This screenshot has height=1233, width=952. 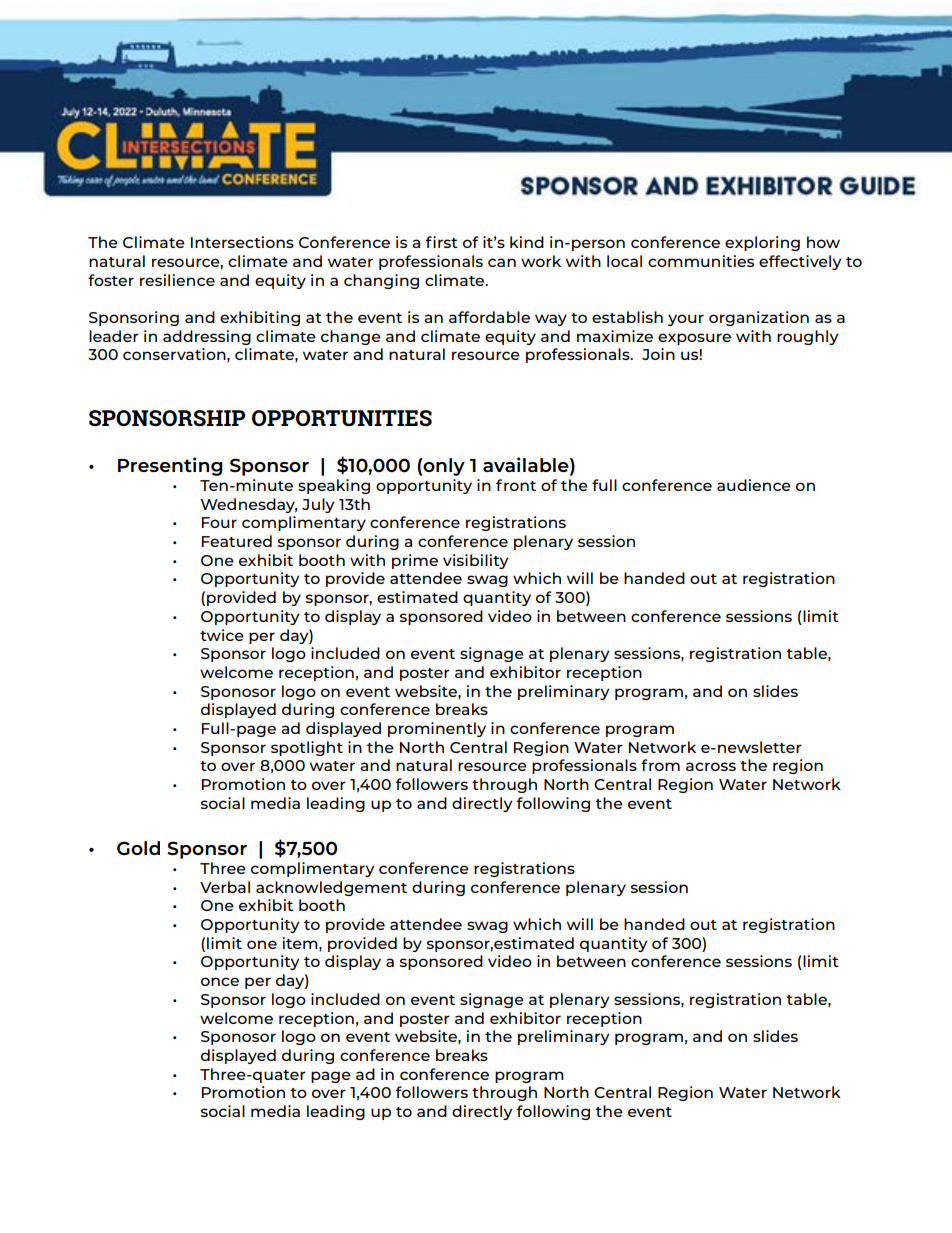 I want to click on across, so click(x=711, y=766).
